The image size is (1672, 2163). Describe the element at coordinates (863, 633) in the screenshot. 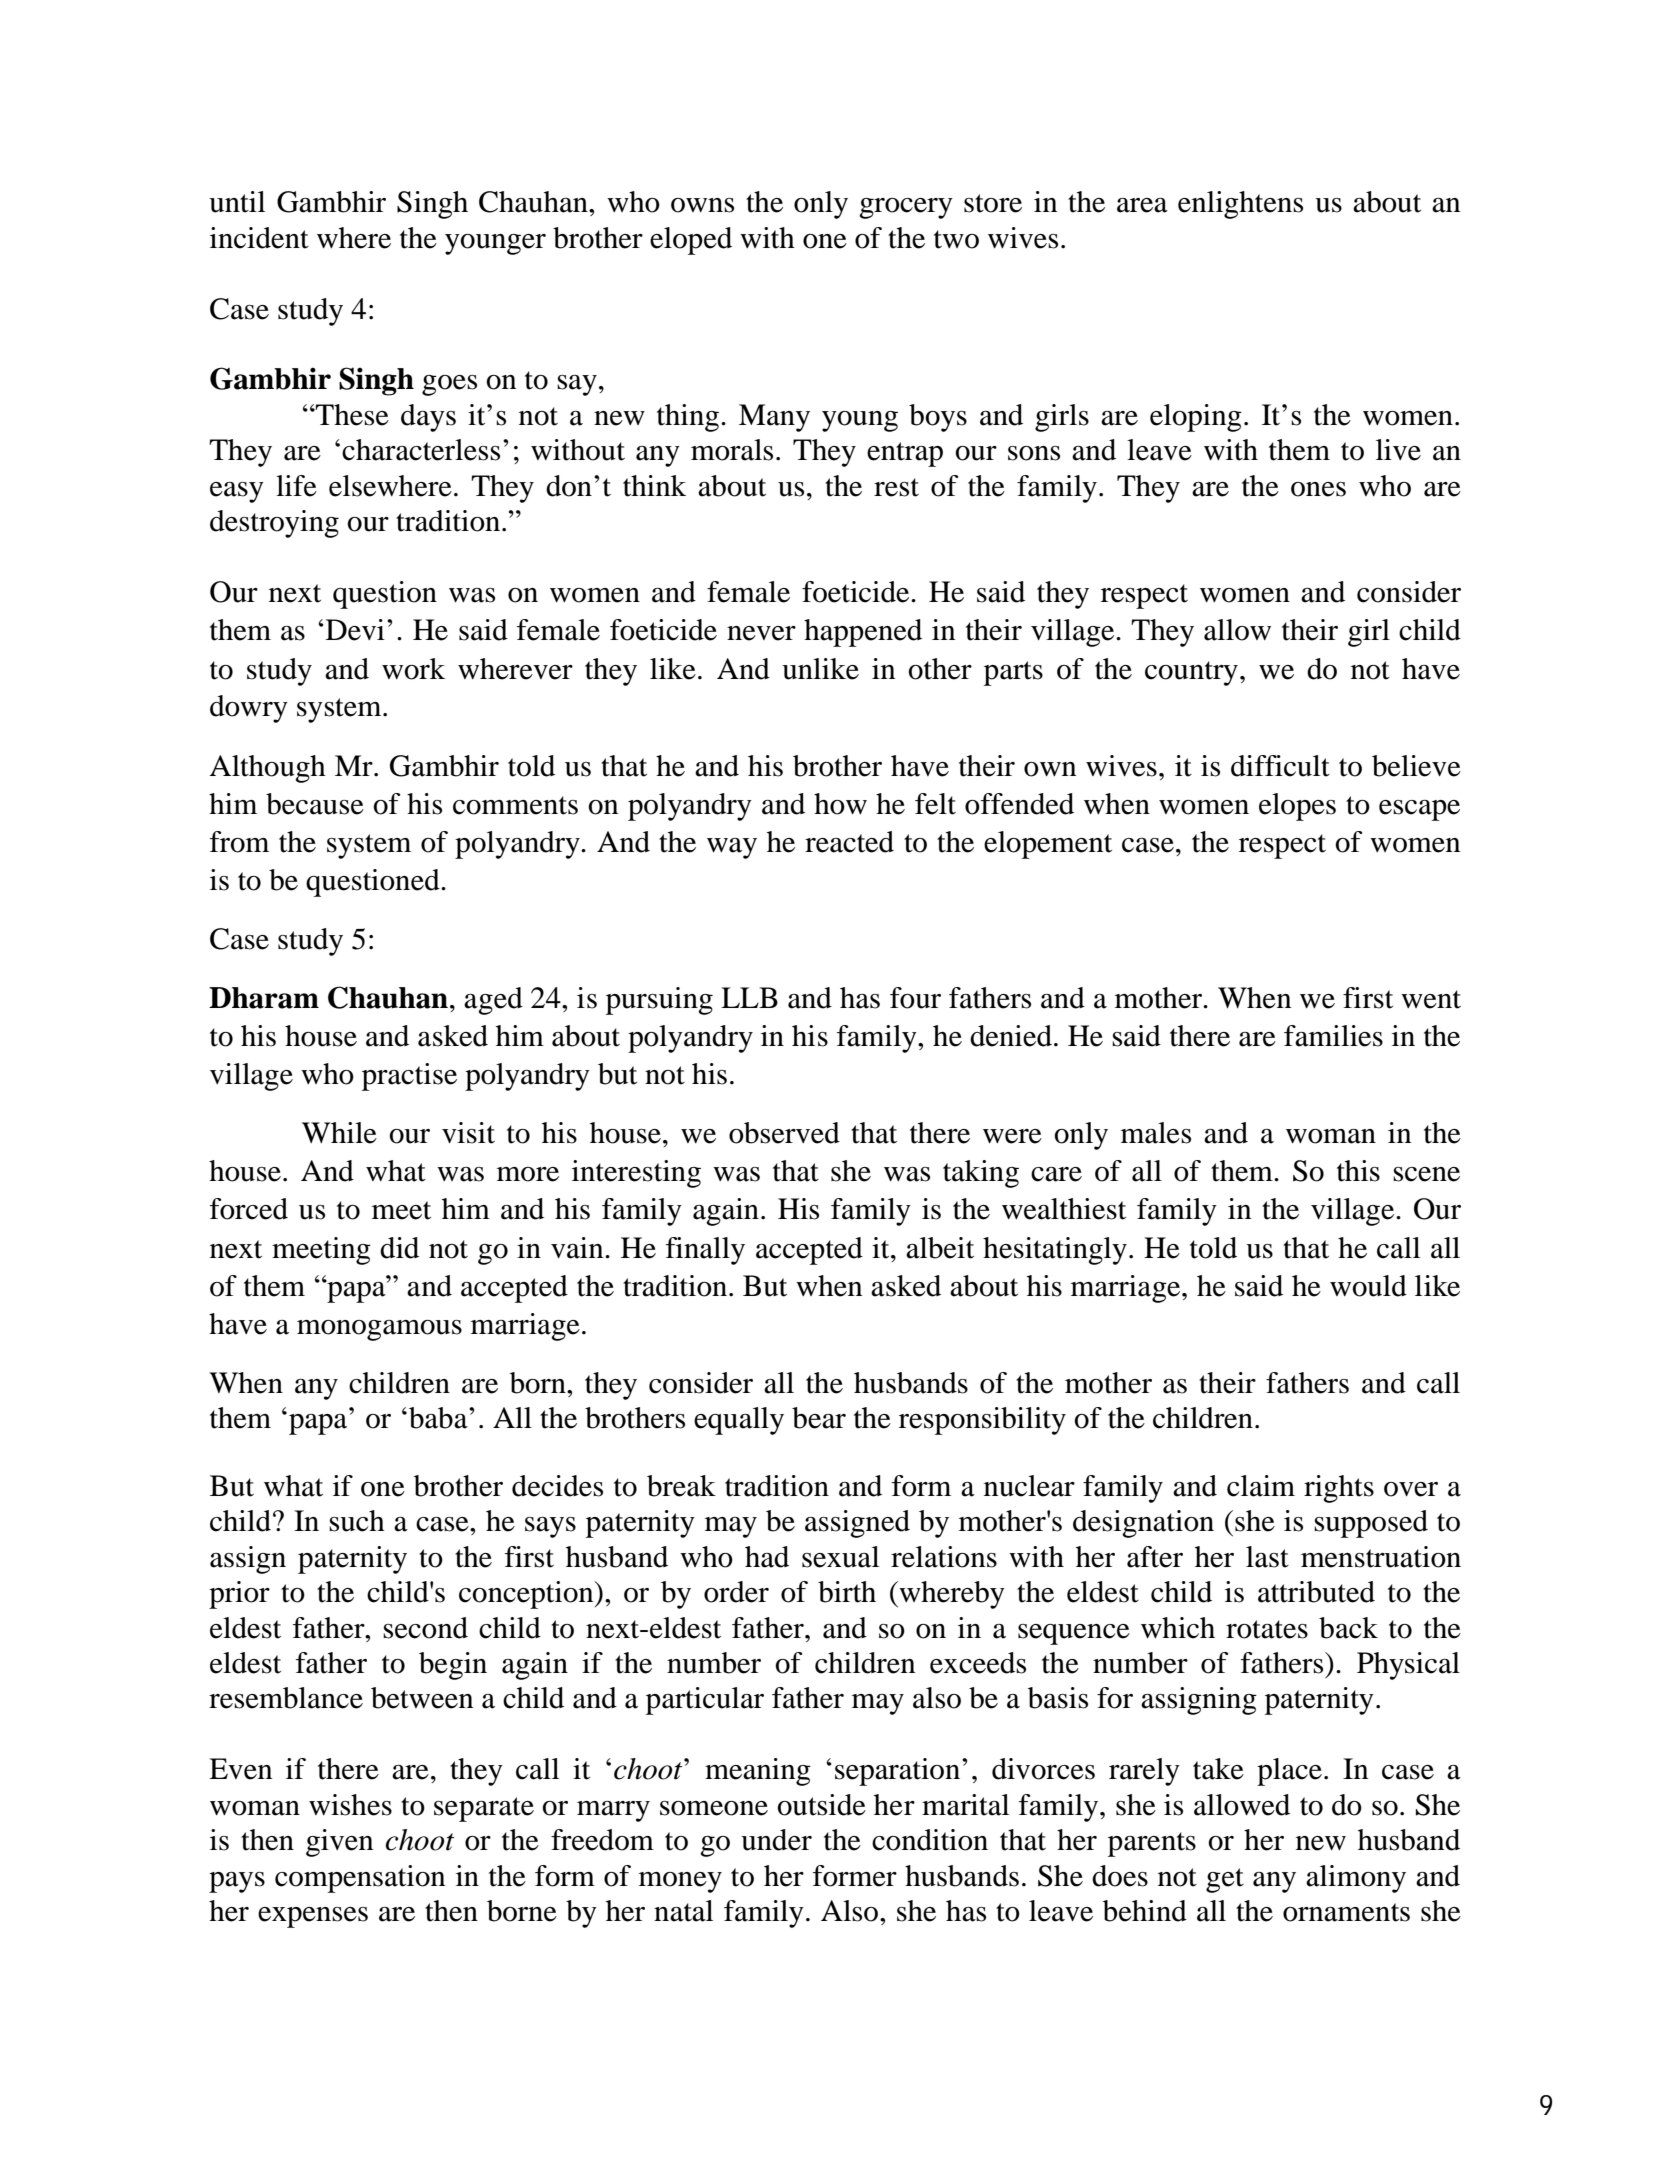

I see `happened` at that location.
